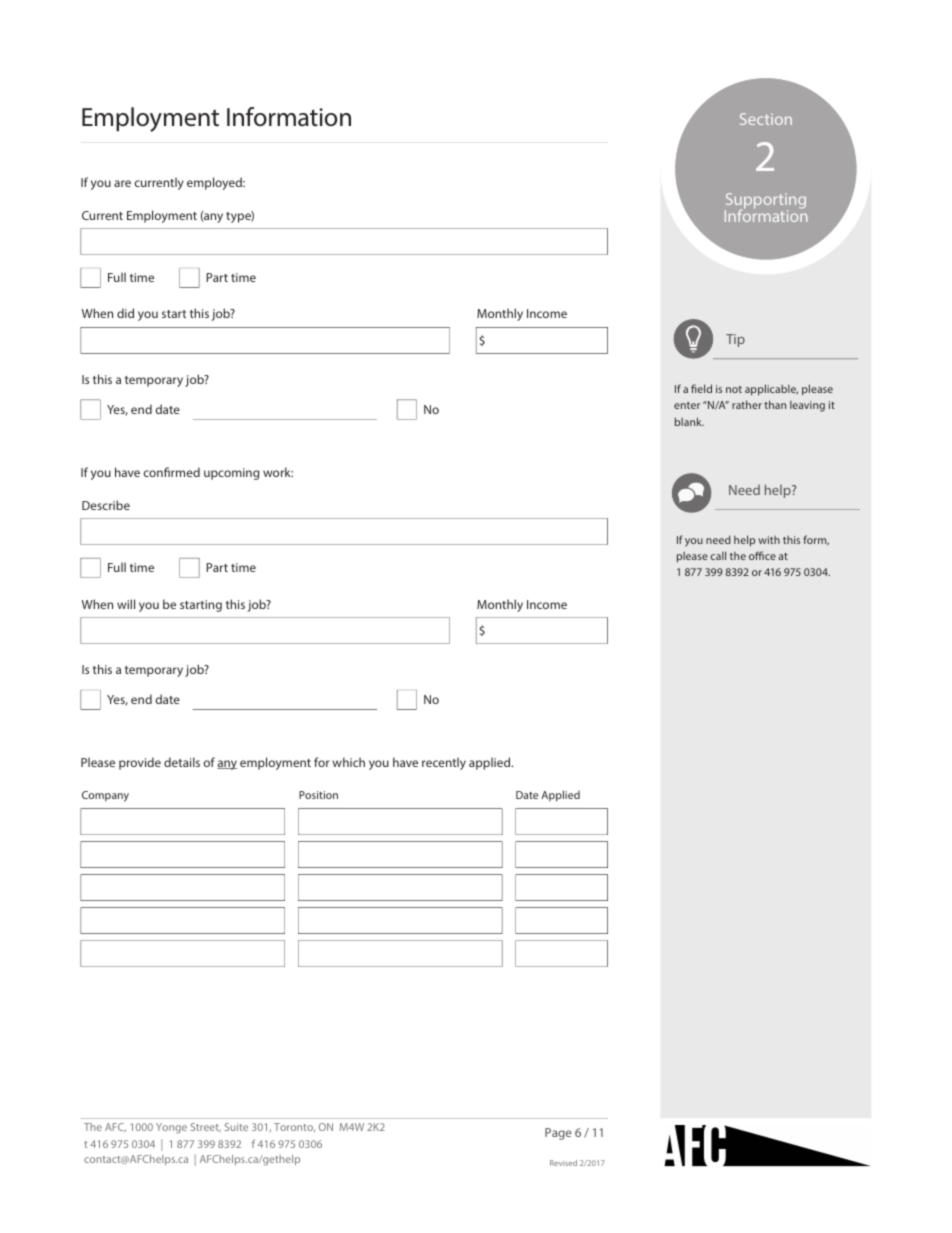  What do you see at coordinates (765, 202) in the screenshot?
I see `Supporting` at bounding box center [765, 202].
